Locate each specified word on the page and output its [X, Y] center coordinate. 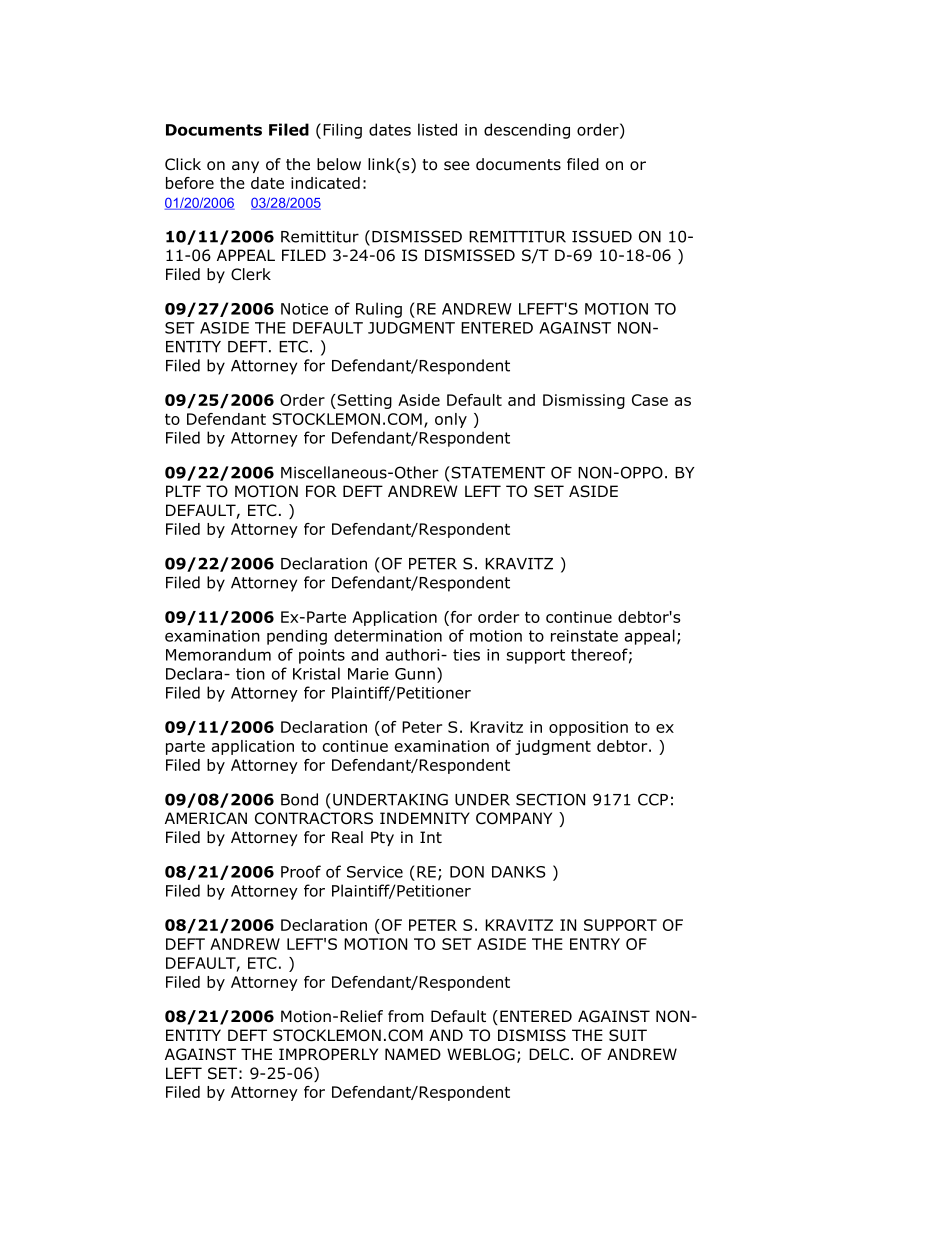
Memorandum [218, 654]
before [190, 183]
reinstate [584, 636]
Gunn [415, 674]
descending [527, 131]
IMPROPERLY [328, 1054]
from [406, 1016]
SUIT [628, 1035]
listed [437, 129]
